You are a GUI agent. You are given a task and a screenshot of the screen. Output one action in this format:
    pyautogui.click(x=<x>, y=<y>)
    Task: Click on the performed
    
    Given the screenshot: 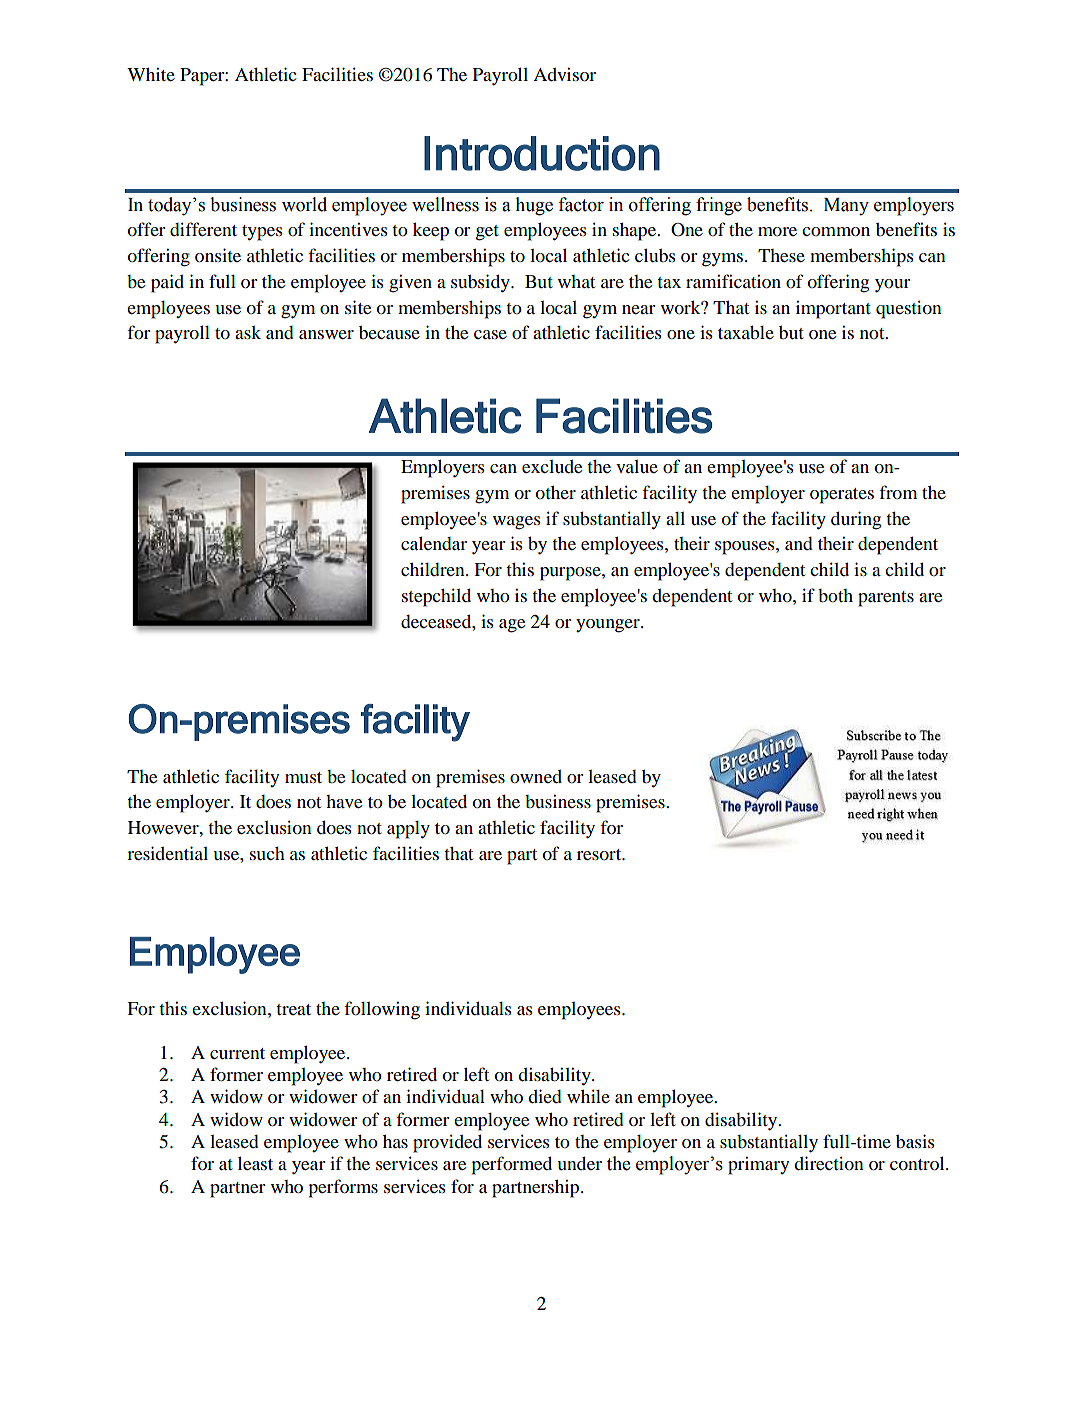 What is the action you would take?
    pyautogui.click(x=512, y=1165)
